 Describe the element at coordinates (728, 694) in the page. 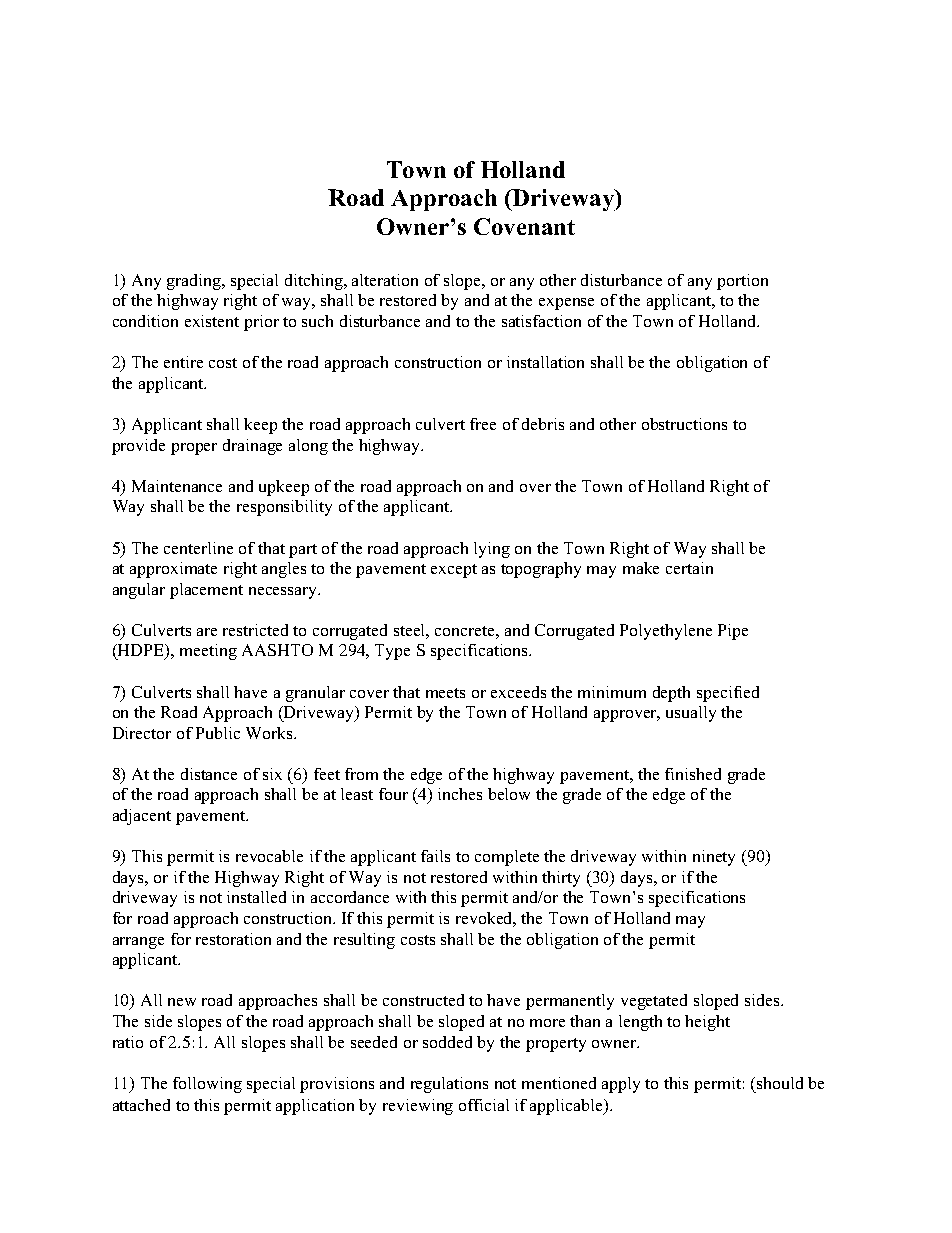

I see `specified` at that location.
